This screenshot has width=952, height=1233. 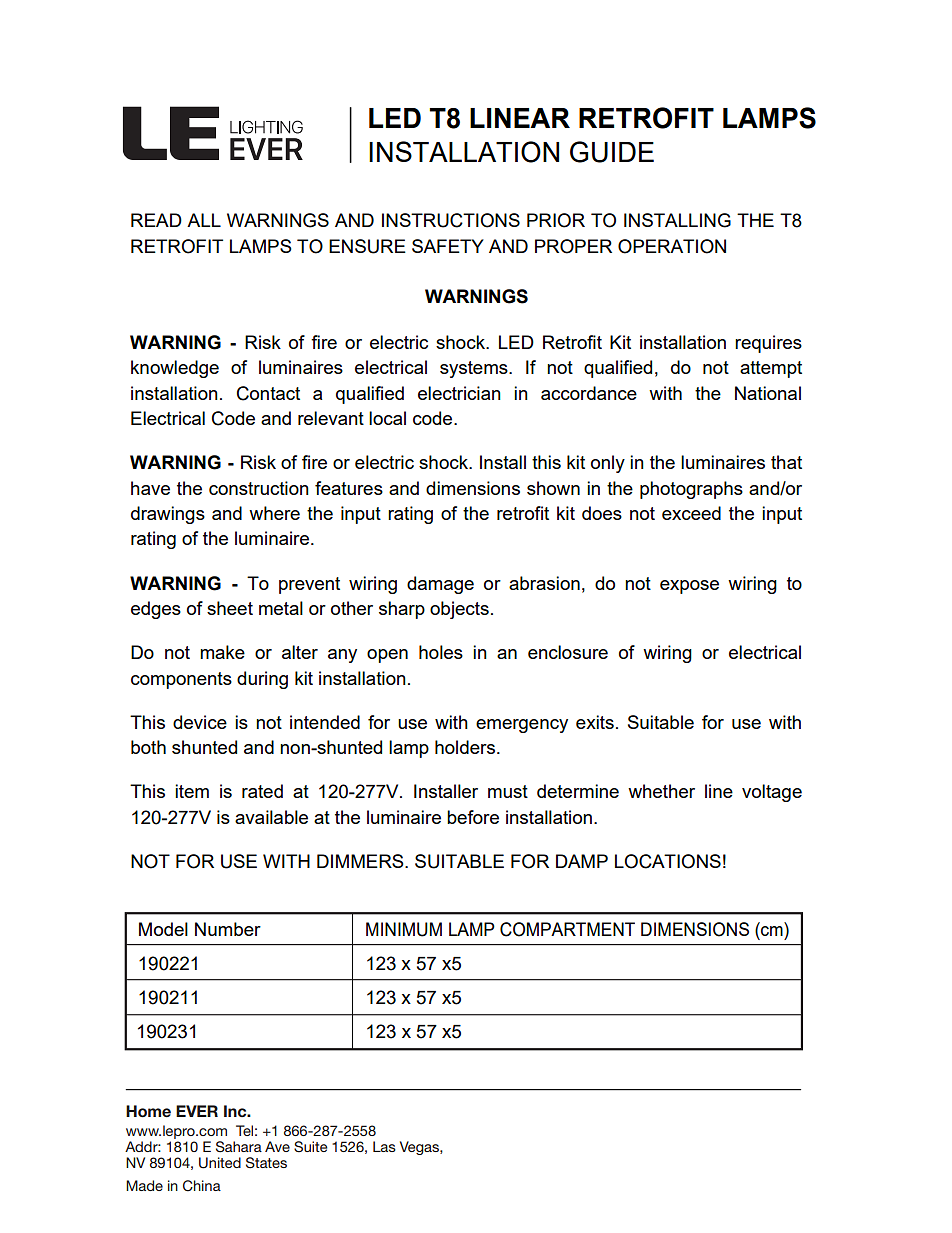 What do you see at coordinates (156, 220) in the screenshot?
I see `READ` at bounding box center [156, 220].
